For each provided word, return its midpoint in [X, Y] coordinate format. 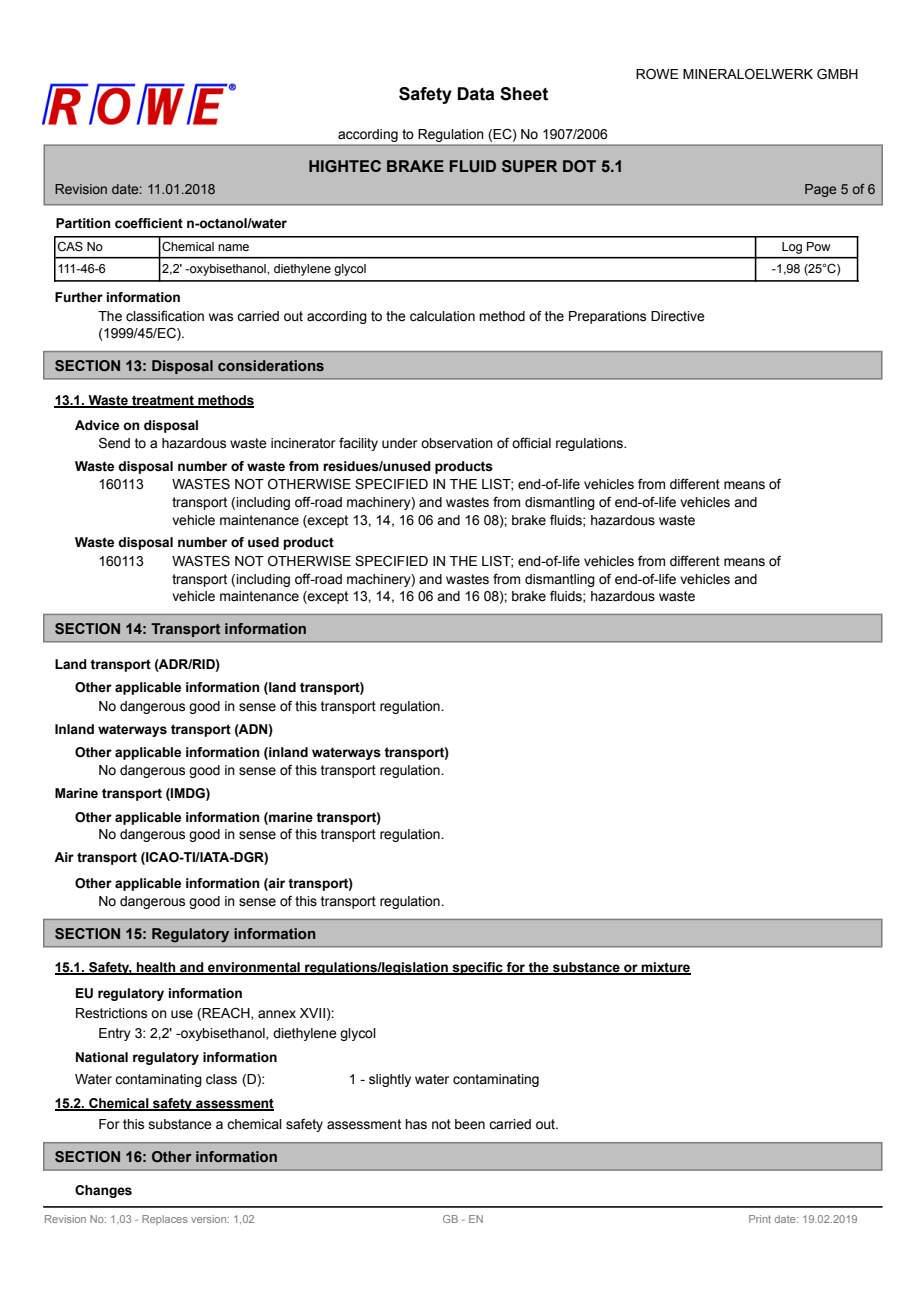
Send [114, 443]
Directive [678, 316]
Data [476, 94]
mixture [665, 968]
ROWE [657, 74]
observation [457, 443]
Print [760, 1219]
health [156, 968]
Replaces [165, 1220]
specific [477, 968]
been [470, 1124]
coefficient [149, 223]
